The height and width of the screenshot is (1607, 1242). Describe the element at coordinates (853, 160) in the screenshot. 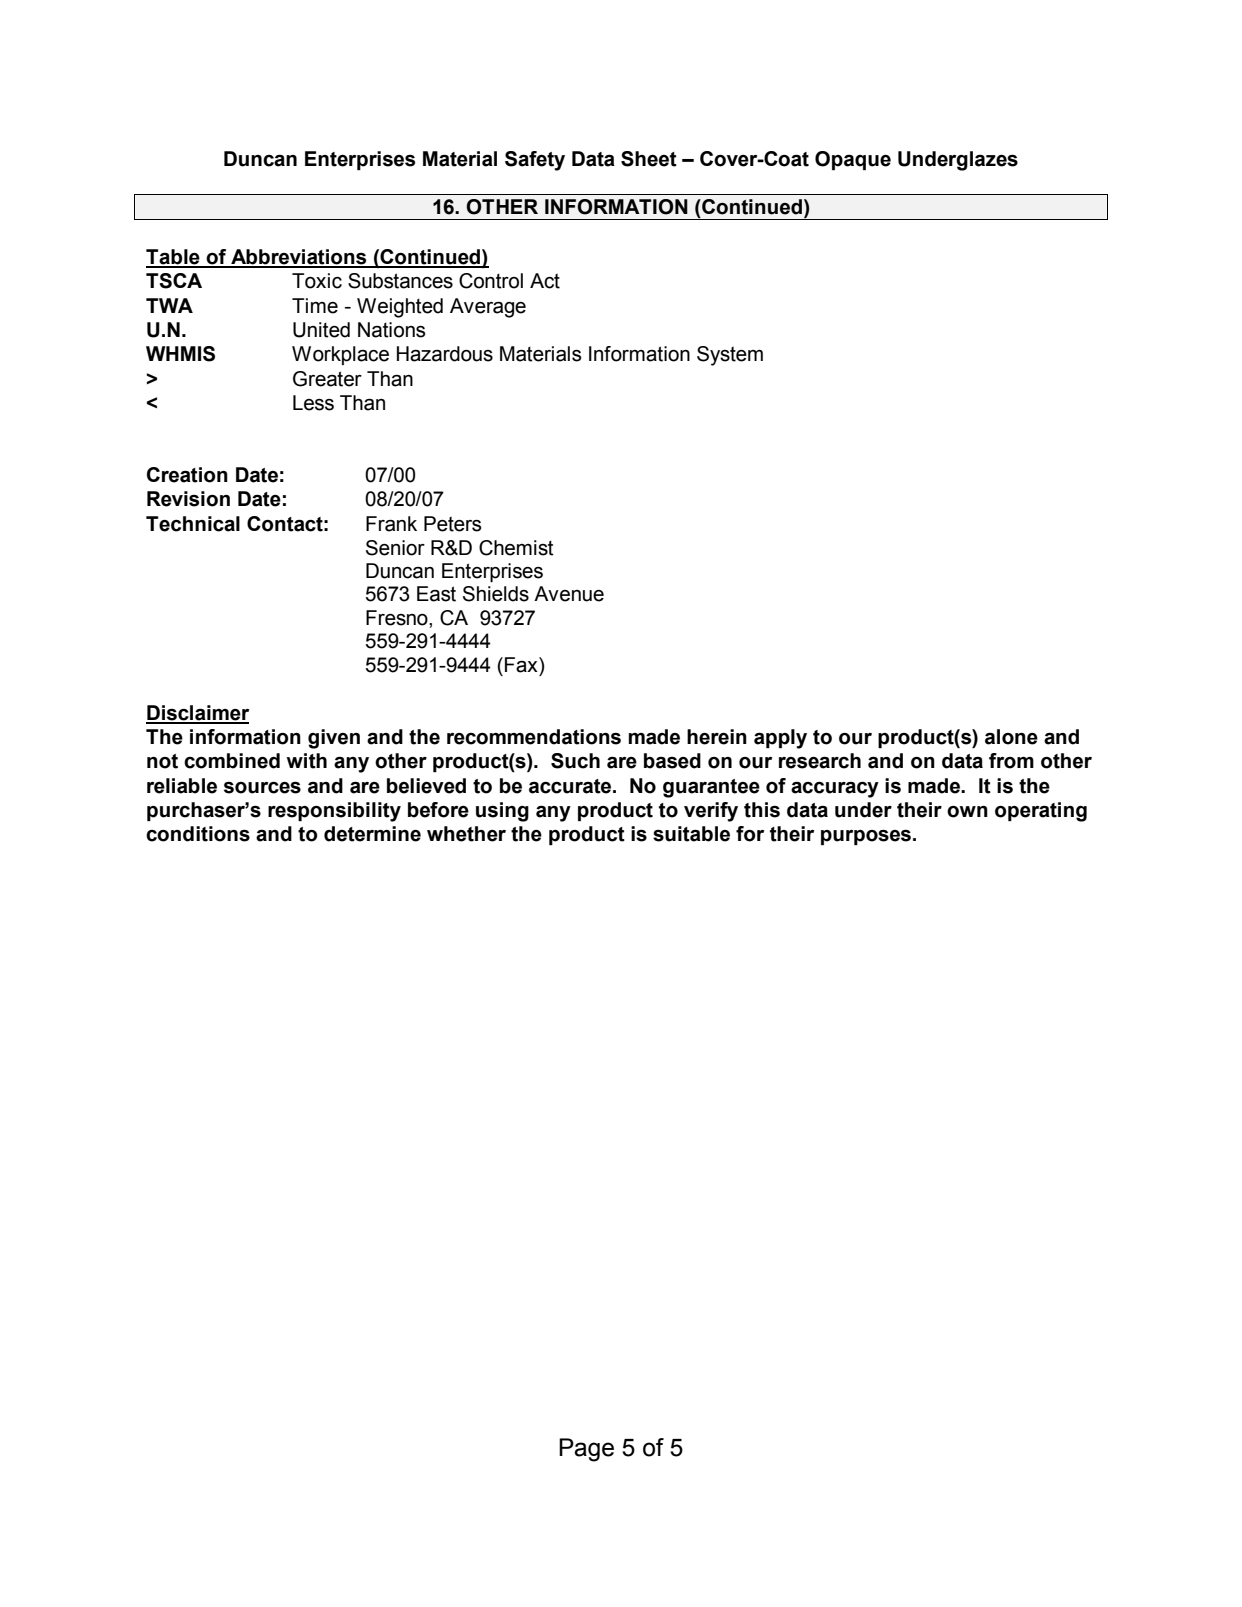

I see `Opaque` at that location.
